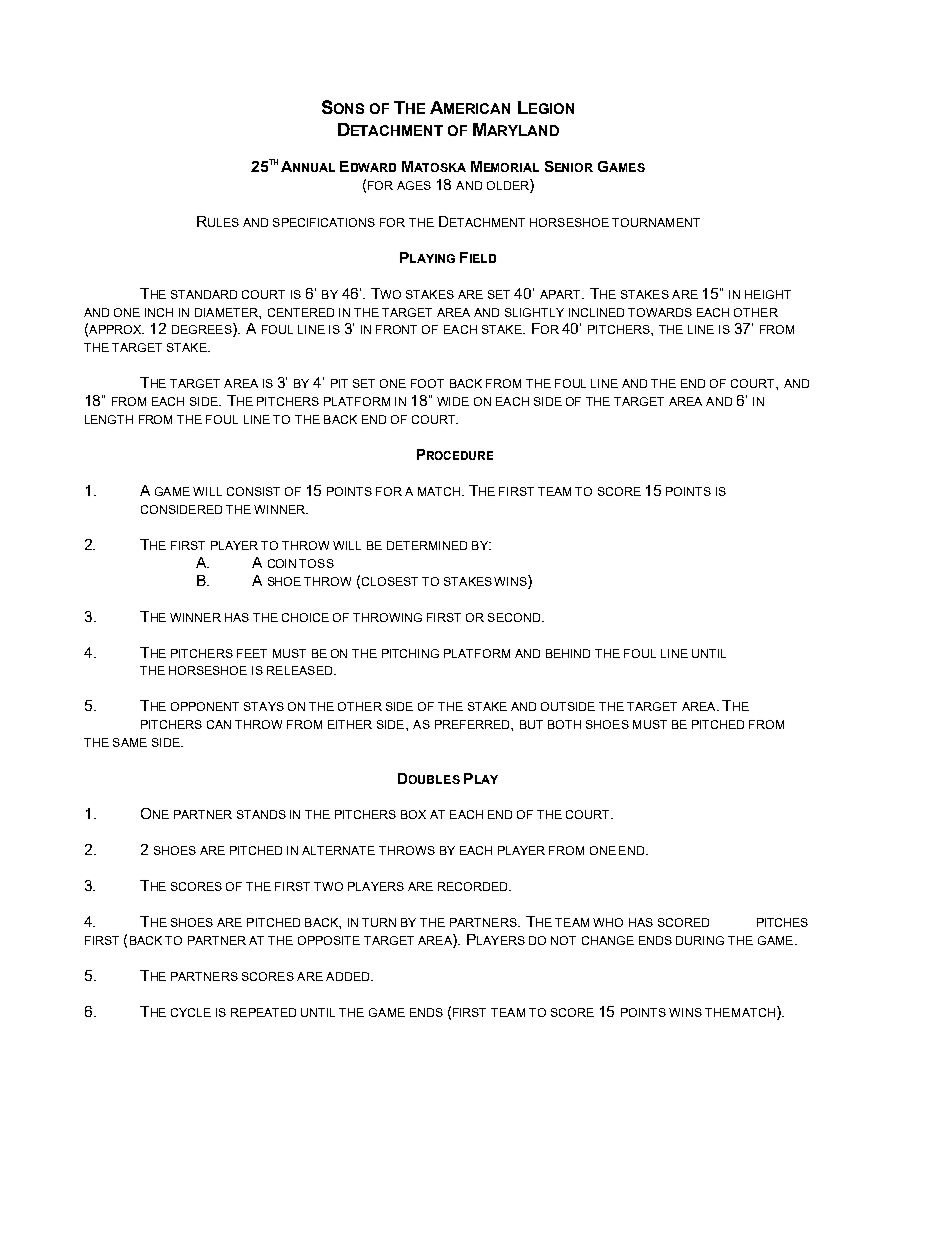  Describe the element at coordinates (205, 706) in the page. I see `OPPONENT` at that location.
